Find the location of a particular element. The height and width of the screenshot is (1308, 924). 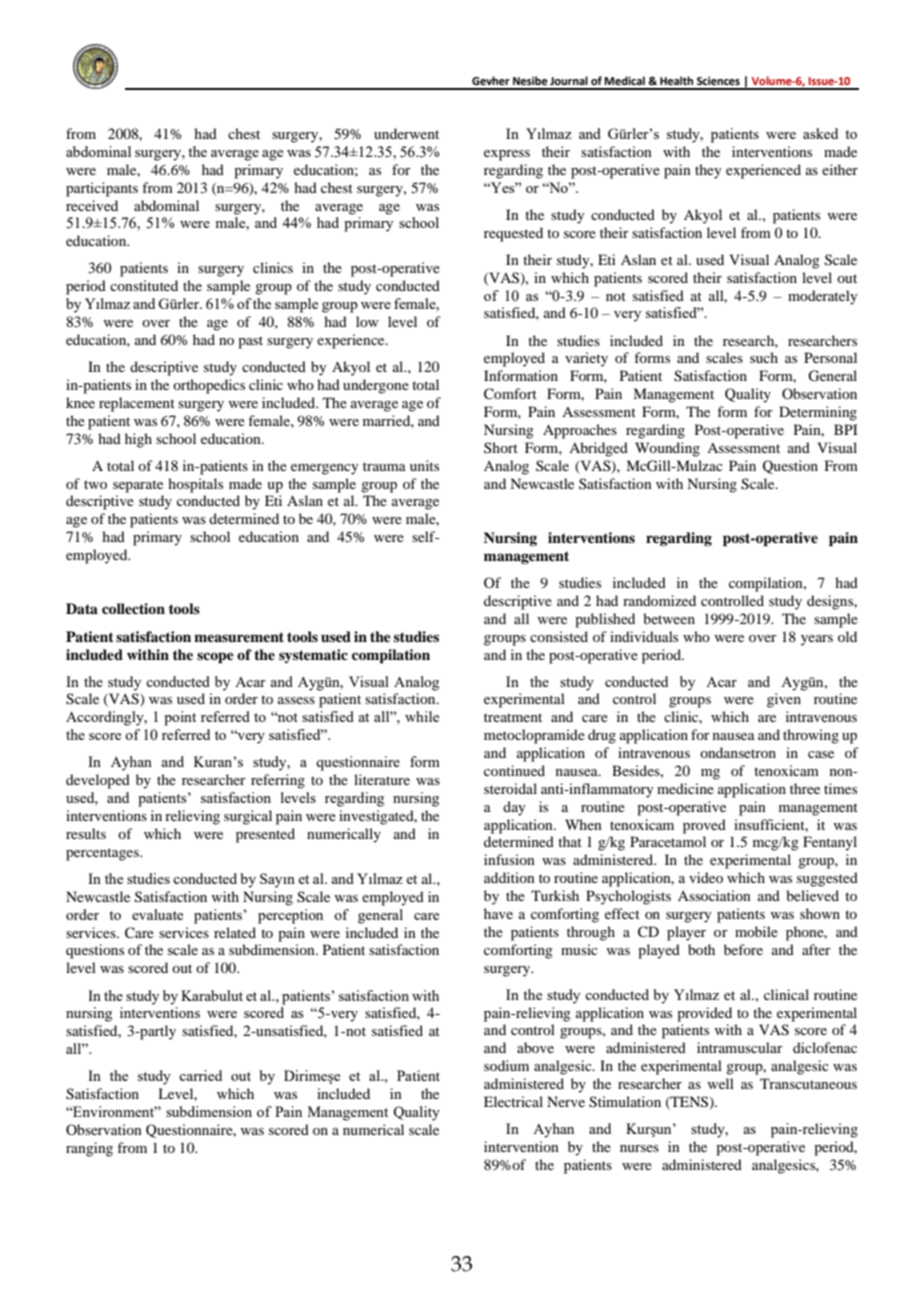

Sciences is located at coordinates (718, 81).
